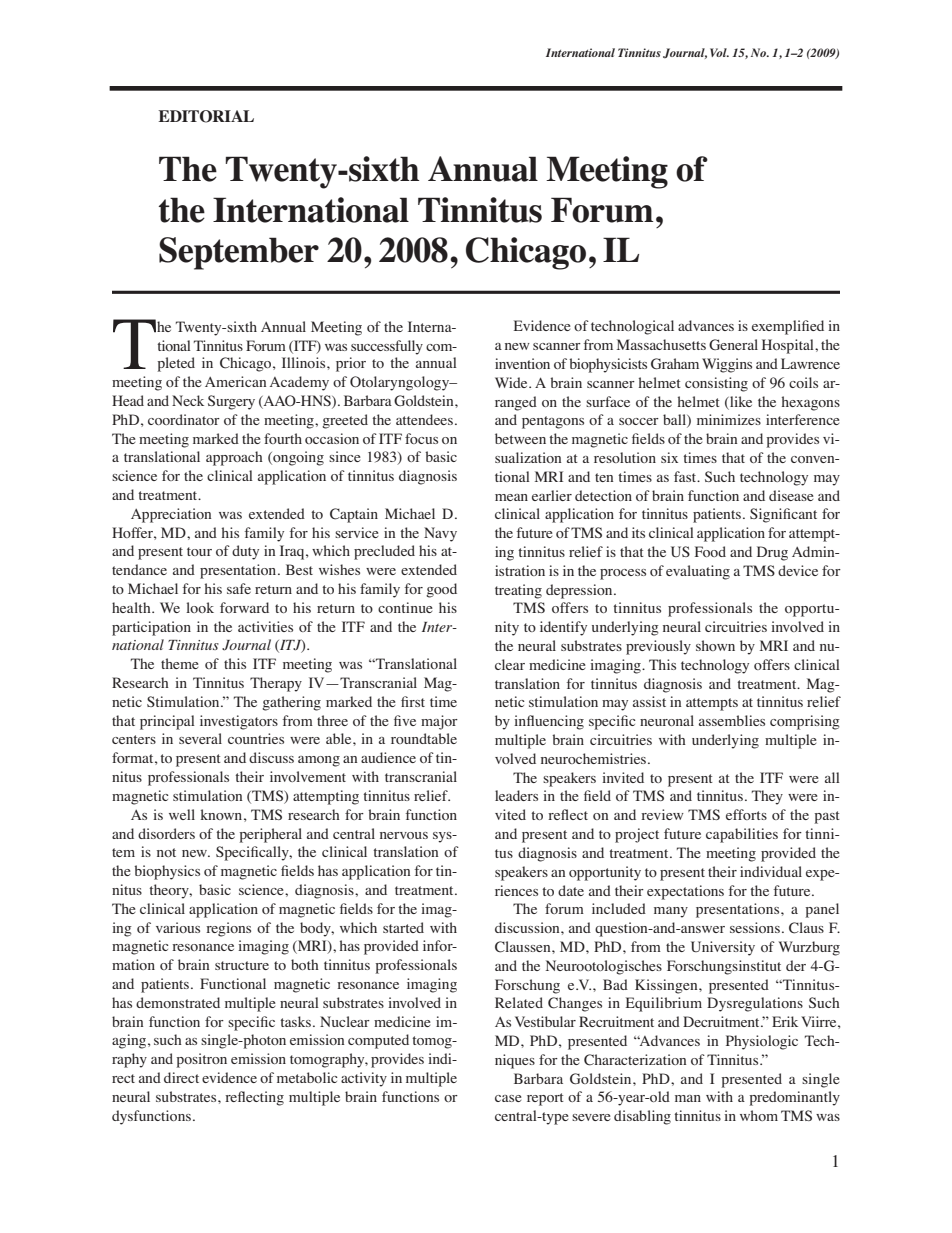 The width and height of the document is (952, 1233). What do you see at coordinates (715, 645) in the document?
I see `shown` at bounding box center [715, 645].
